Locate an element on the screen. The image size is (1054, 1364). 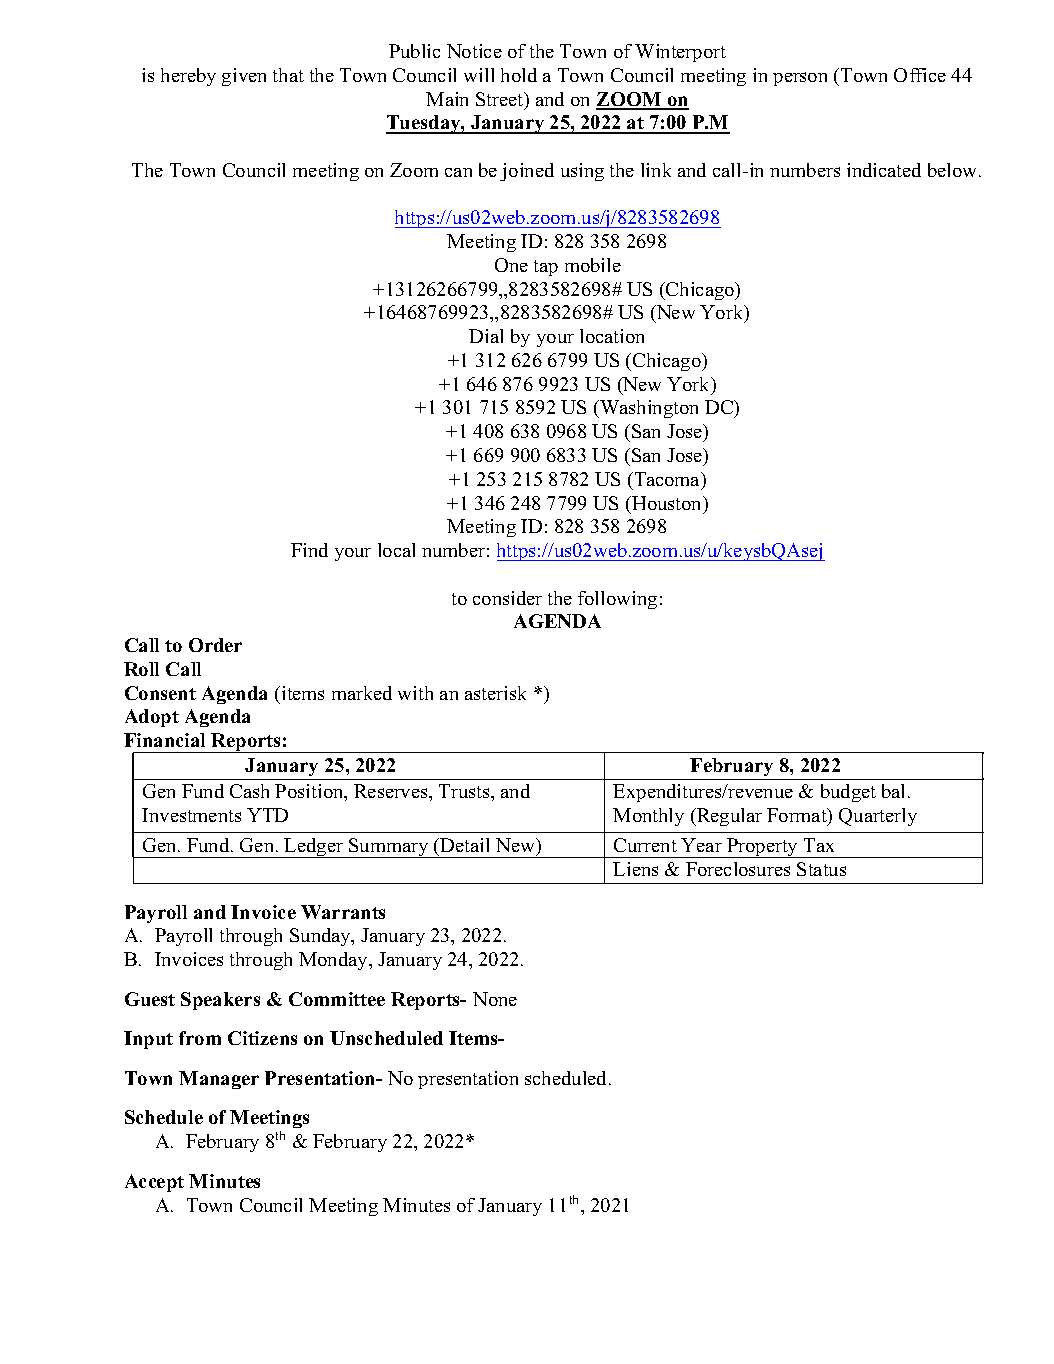
Washington is located at coordinates (648, 409).
